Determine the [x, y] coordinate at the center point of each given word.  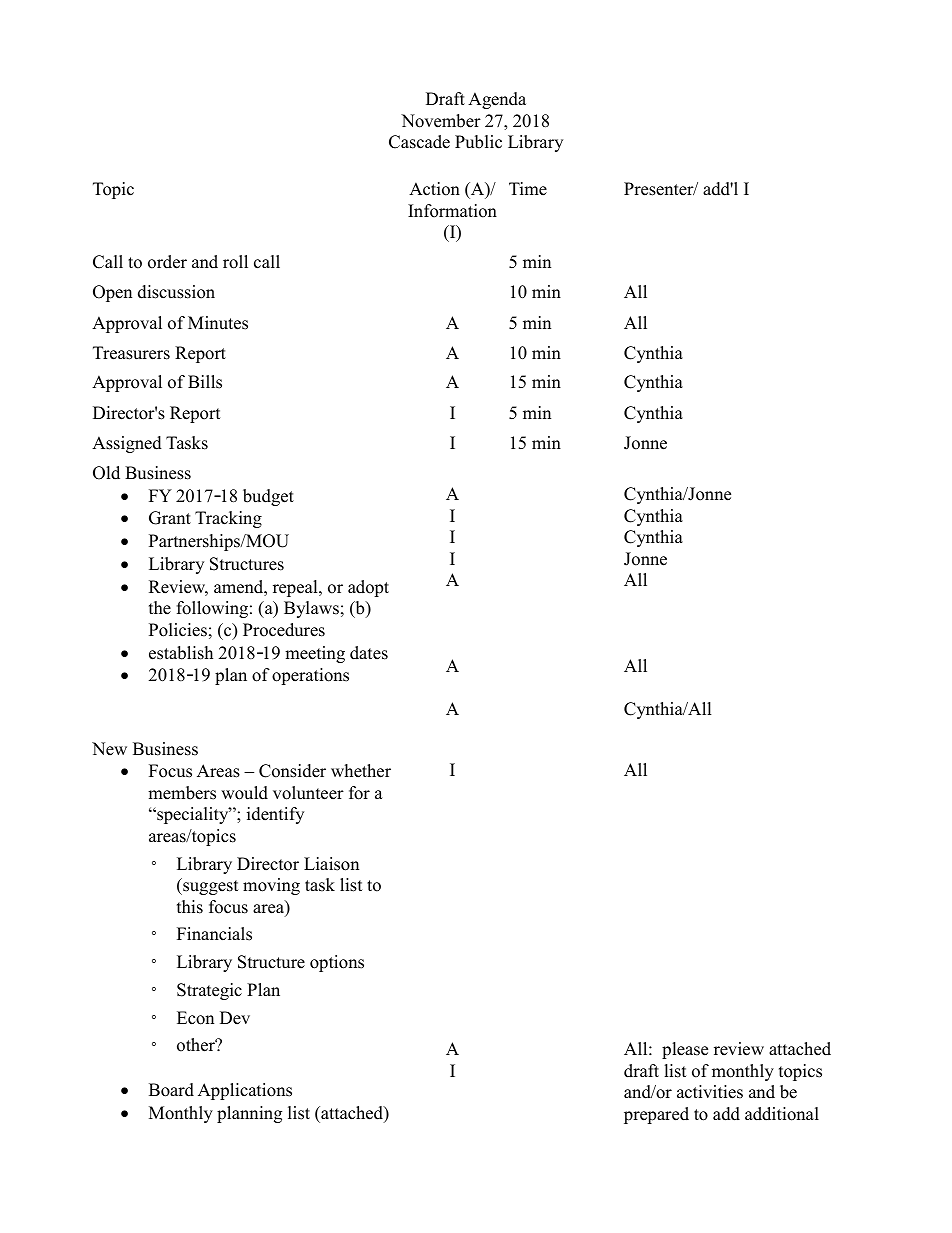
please [685, 1050]
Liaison [331, 864]
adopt [368, 588]
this [190, 907]
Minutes [218, 323]
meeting [315, 654]
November [441, 121]
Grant [170, 518]
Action [434, 189]
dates [369, 653]
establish [181, 653]
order [167, 262]
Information [452, 211]
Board [171, 1090]
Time [528, 189]
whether [361, 771]
